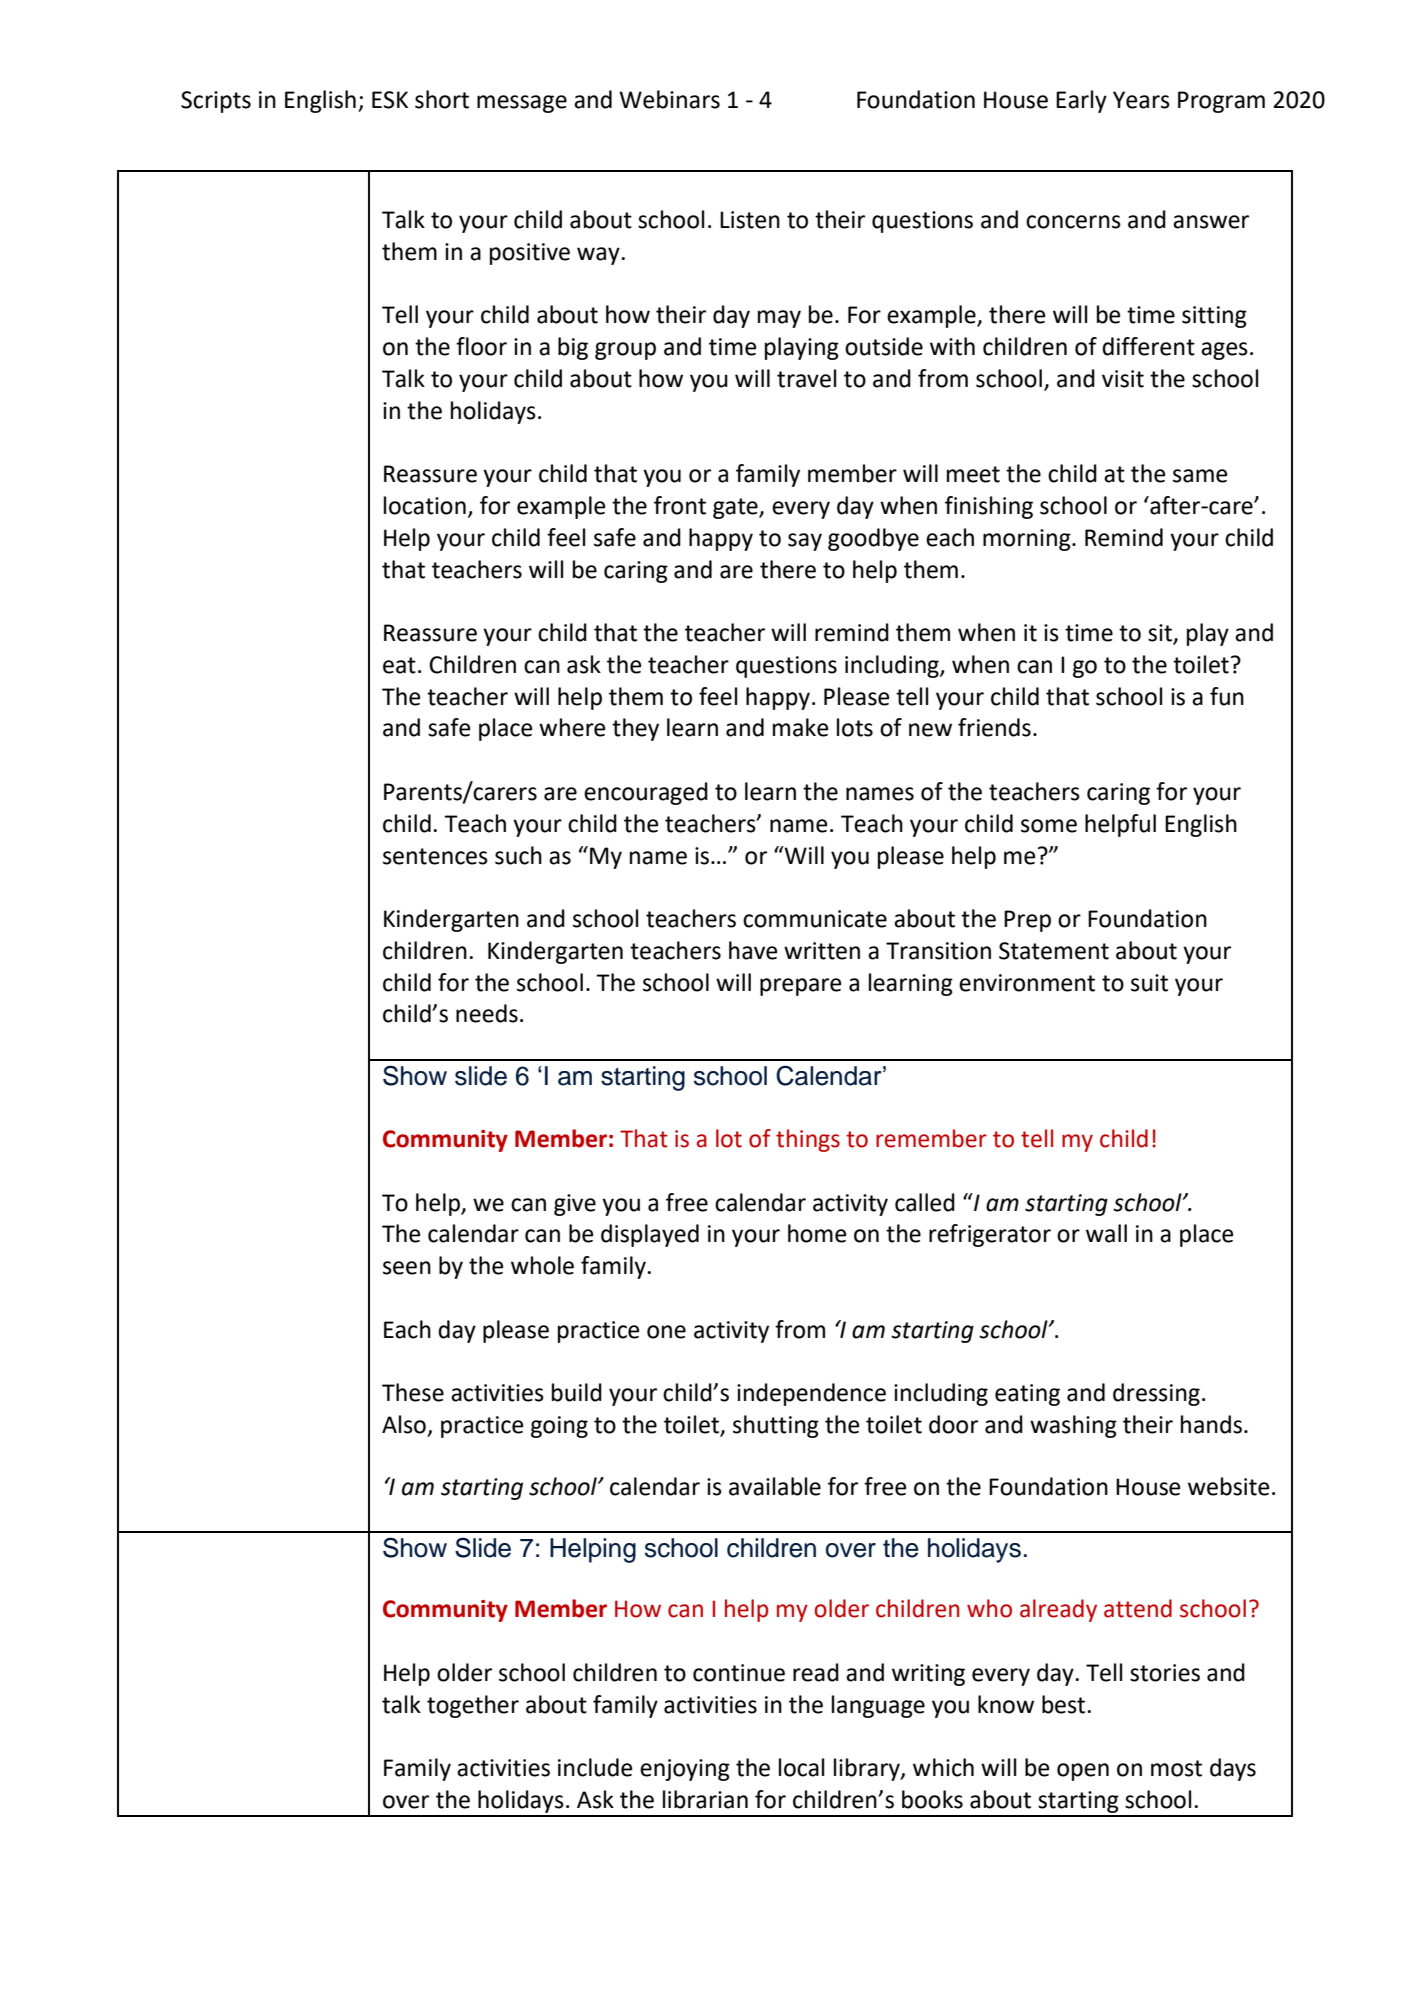 The width and height of the document is (1409, 1992). What do you see at coordinates (435, 856) in the document?
I see `sentences` at bounding box center [435, 856].
